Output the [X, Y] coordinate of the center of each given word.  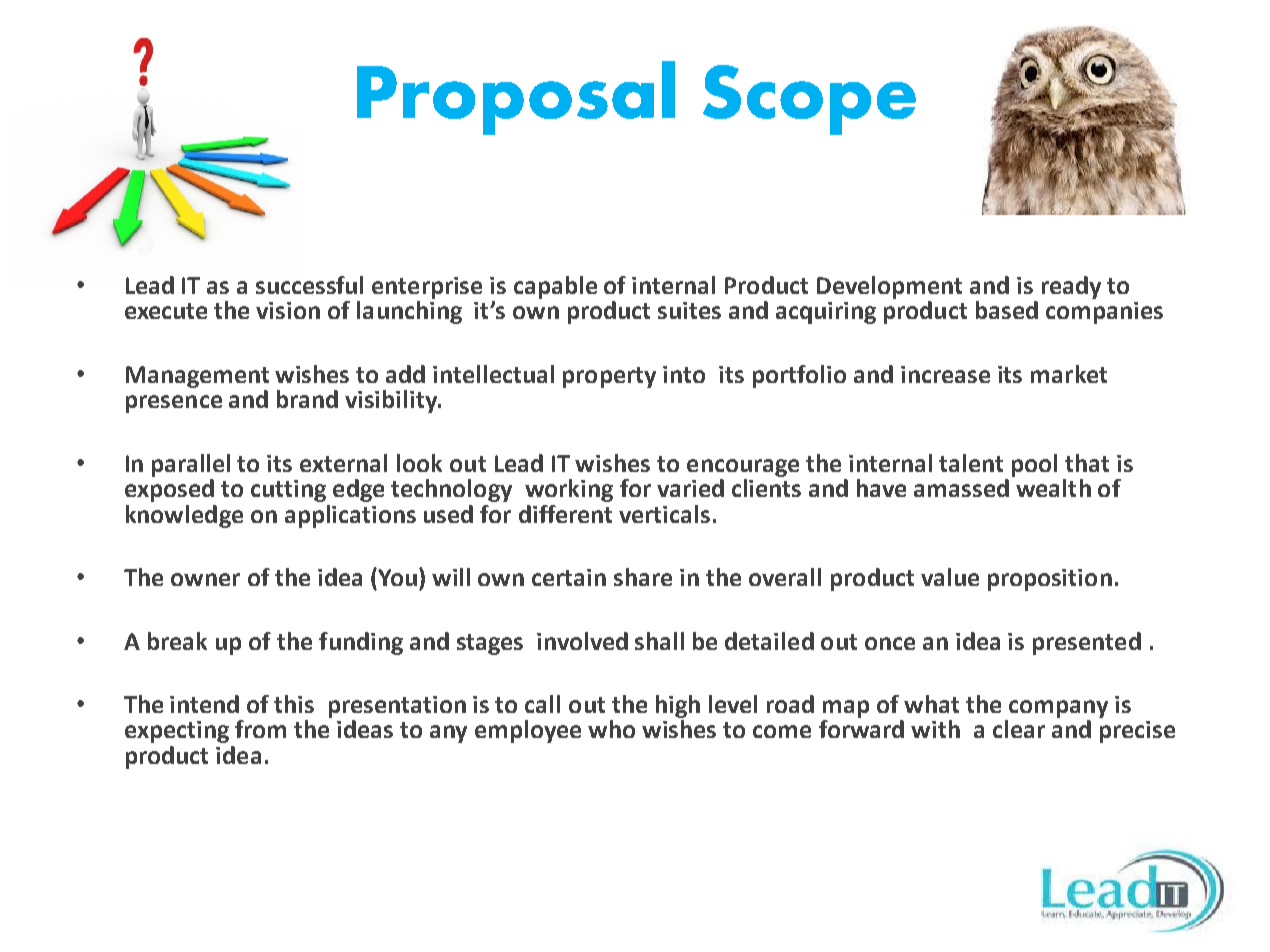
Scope [809, 100]
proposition [1050, 580]
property [609, 377]
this [294, 704]
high [678, 706]
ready [1071, 287]
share [643, 577]
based [1007, 310]
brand [307, 399]
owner [205, 579]
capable [555, 287]
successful [309, 285]
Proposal [516, 98]
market [1069, 374]
